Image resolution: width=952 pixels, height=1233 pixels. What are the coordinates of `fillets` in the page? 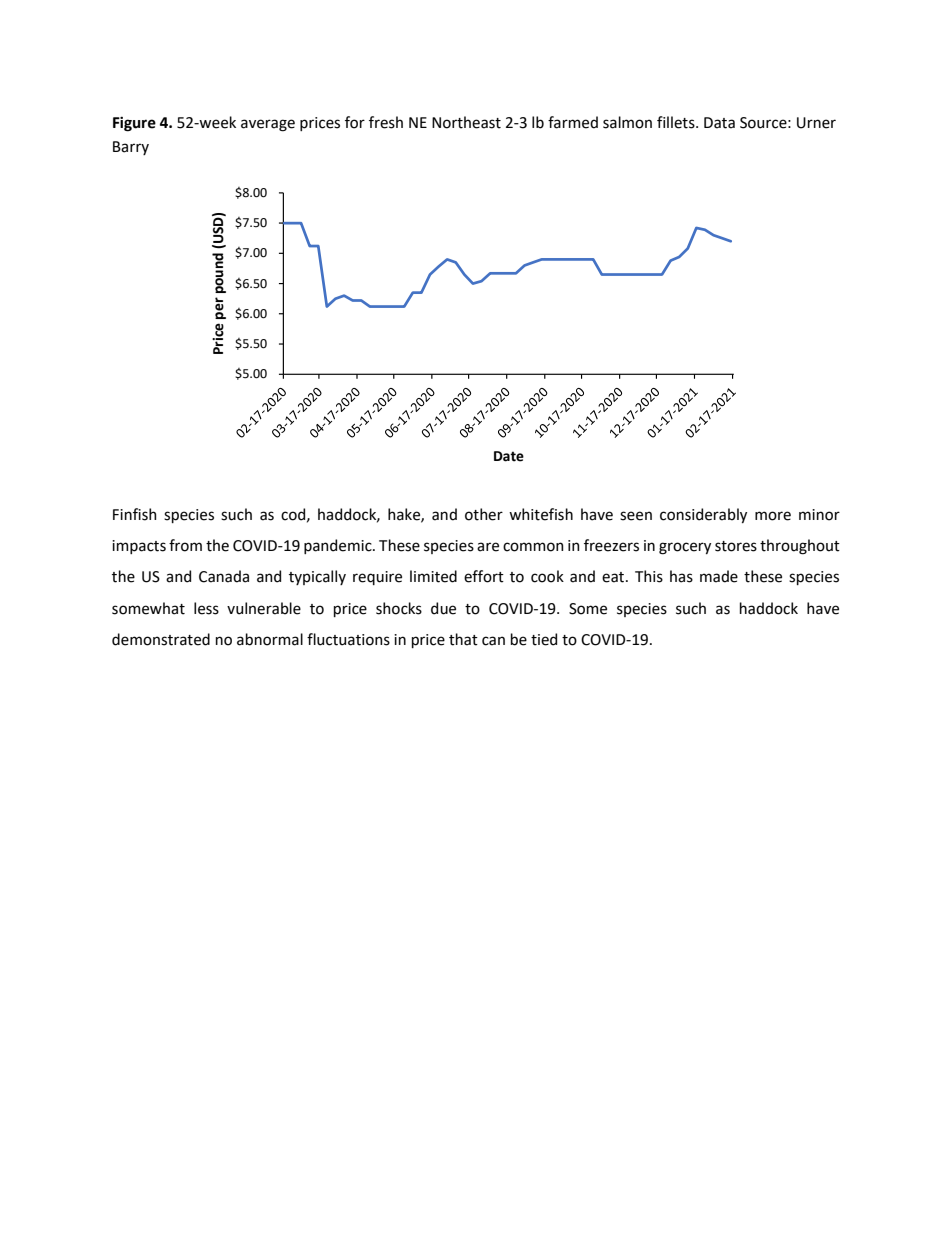 It's located at (677, 122).
